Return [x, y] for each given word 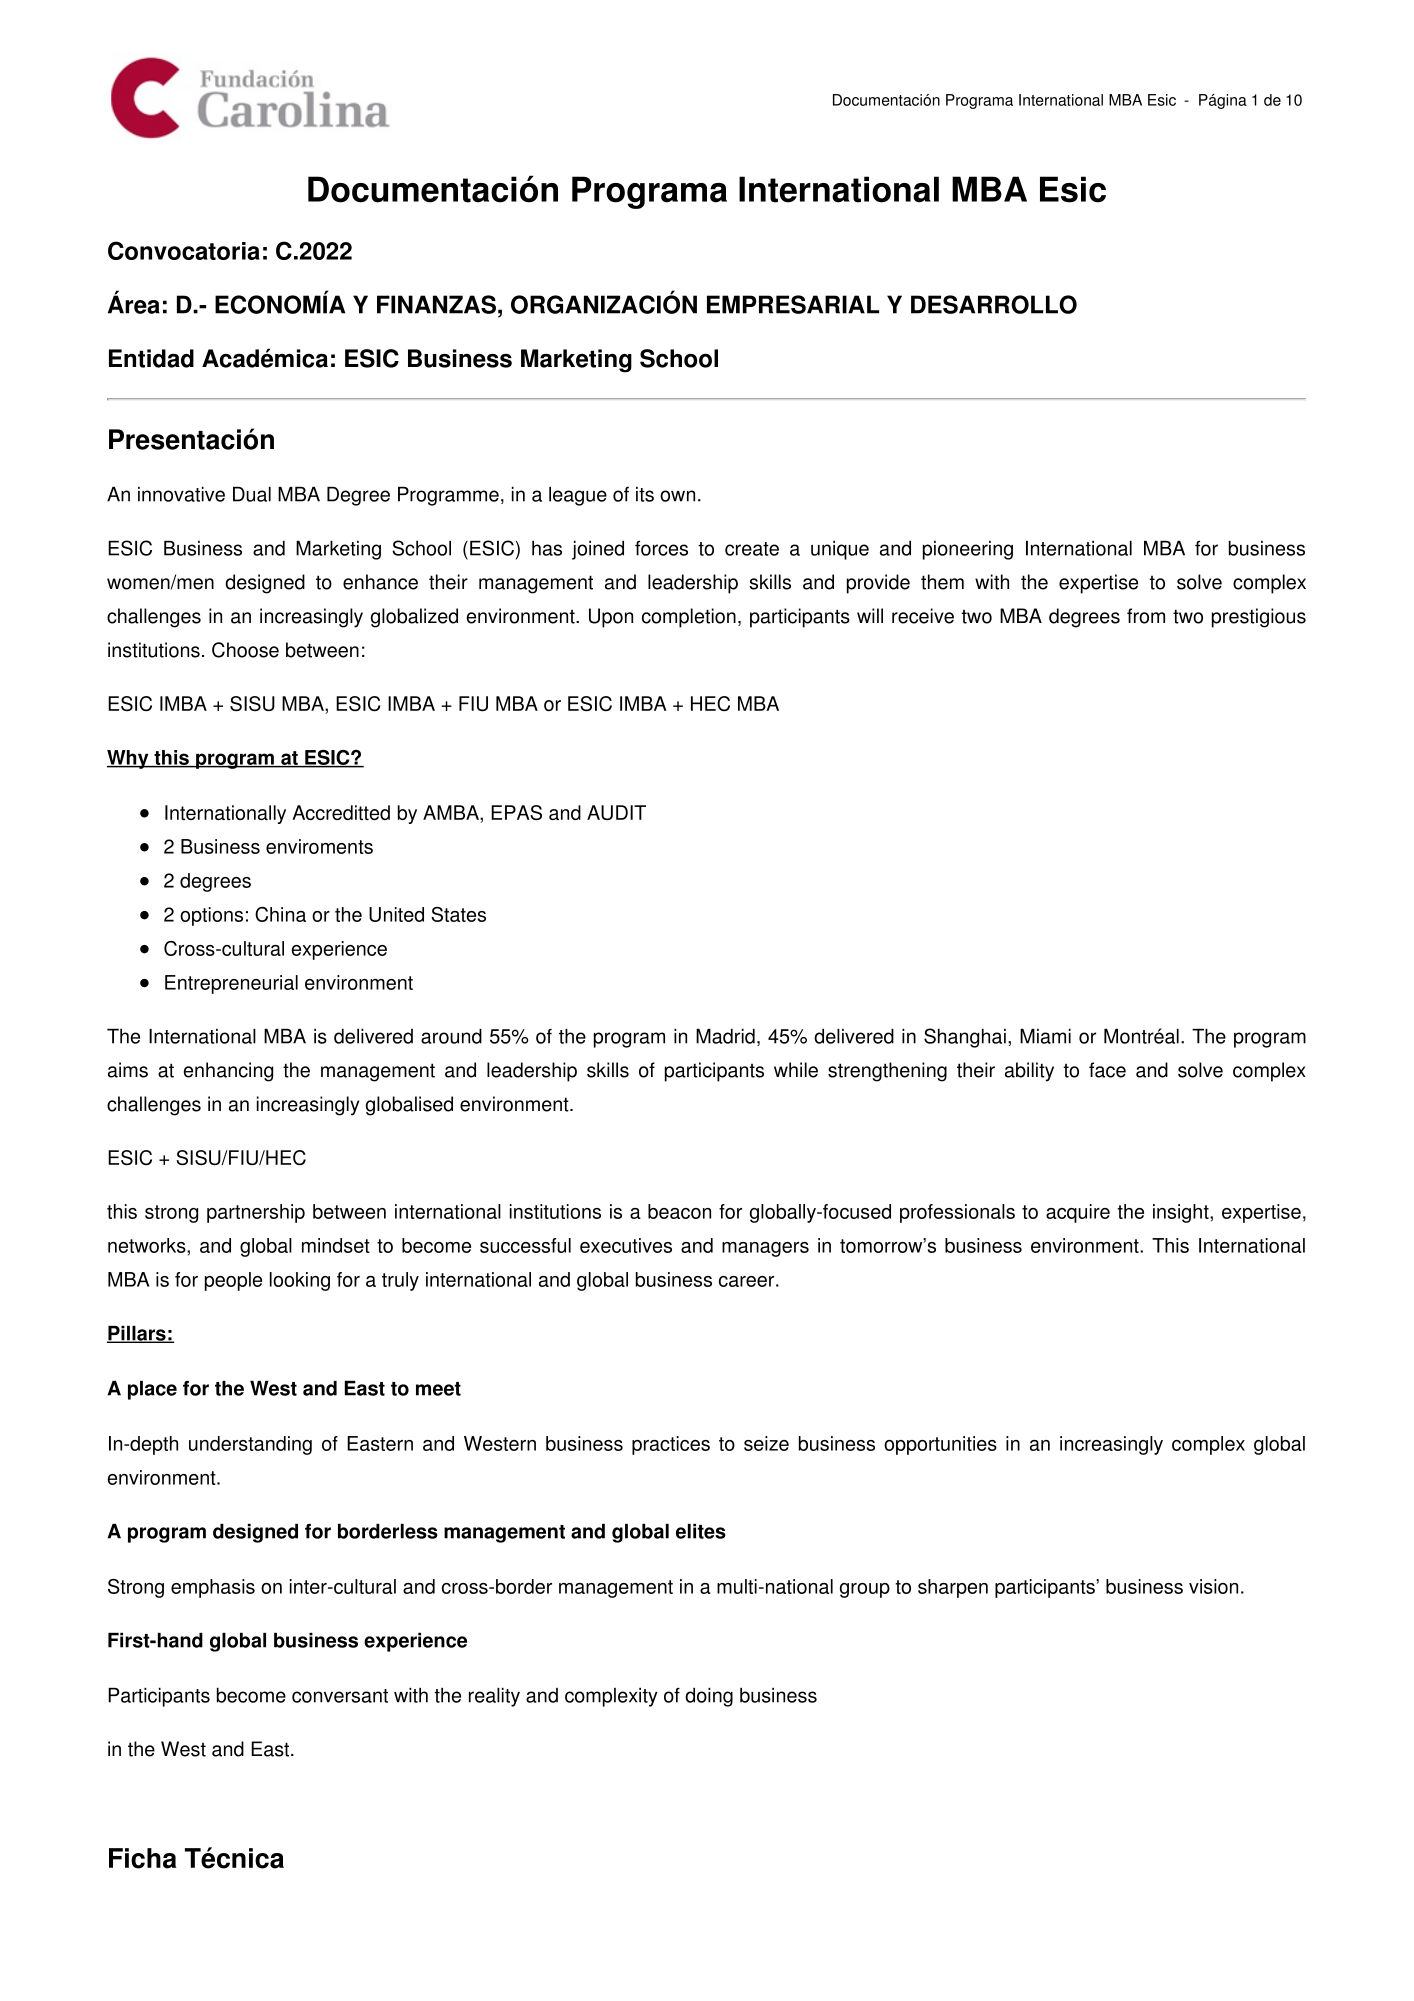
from [1146, 616]
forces [661, 548]
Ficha [143, 1858]
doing [709, 1697]
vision [1213, 1586]
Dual [252, 494]
